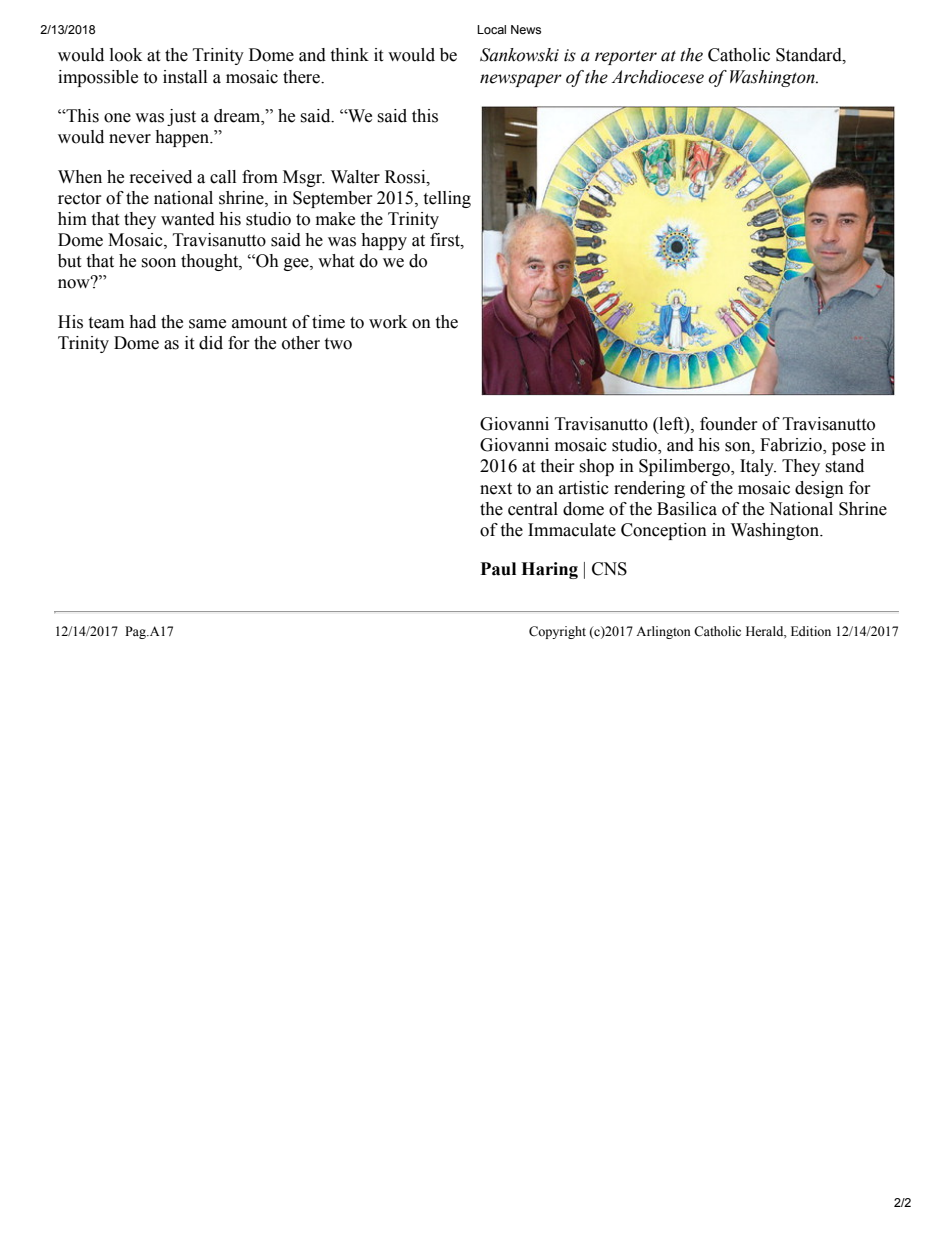  Describe the element at coordinates (388, 322) in the image. I see `work` at that location.
